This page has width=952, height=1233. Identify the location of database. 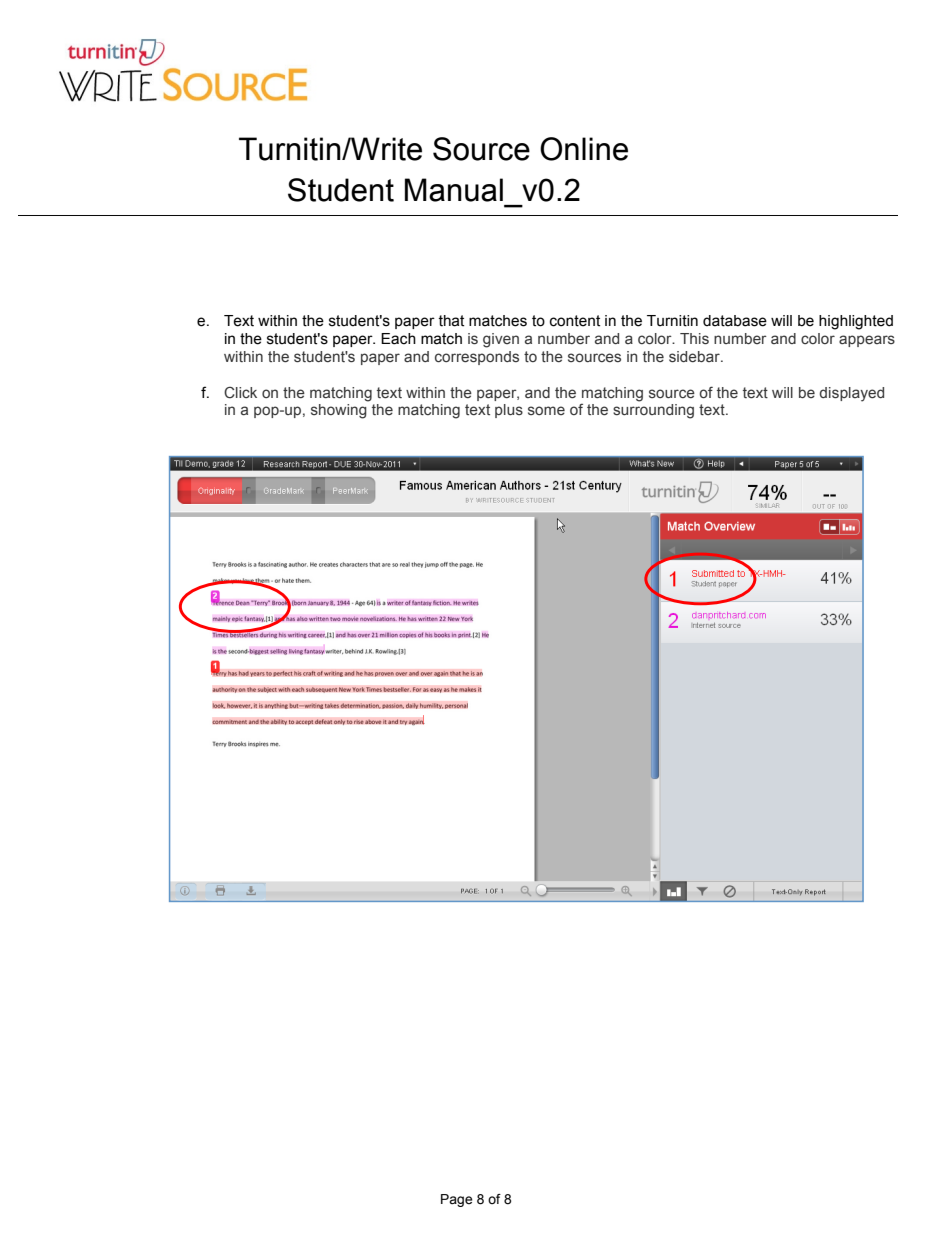
(735, 321).
